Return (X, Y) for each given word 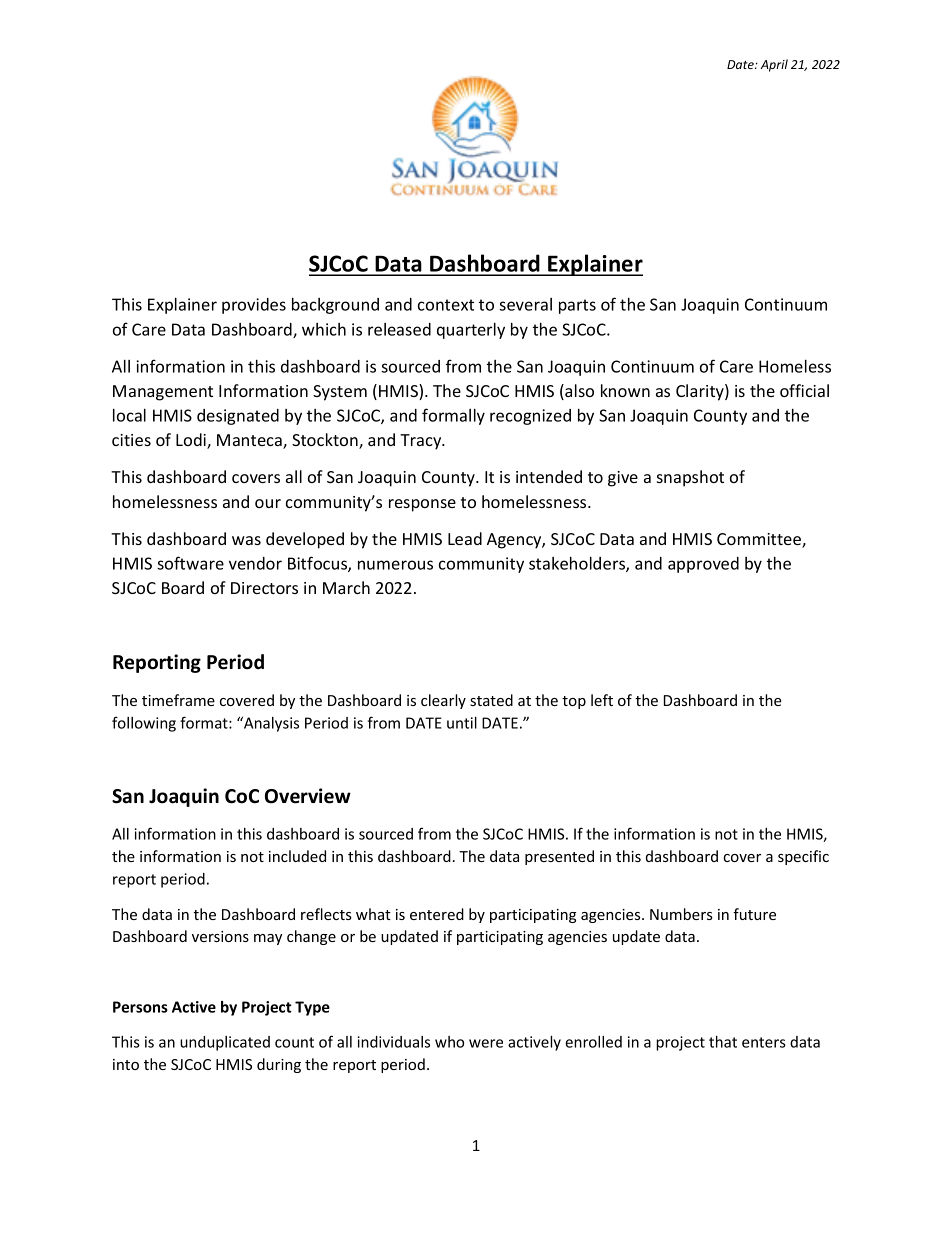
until (462, 723)
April (774, 65)
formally (453, 416)
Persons (140, 1007)
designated (238, 417)
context (446, 305)
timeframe (178, 700)
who (449, 1042)
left (602, 700)
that (723, 1042)
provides (254, 306)
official (804, 390)
